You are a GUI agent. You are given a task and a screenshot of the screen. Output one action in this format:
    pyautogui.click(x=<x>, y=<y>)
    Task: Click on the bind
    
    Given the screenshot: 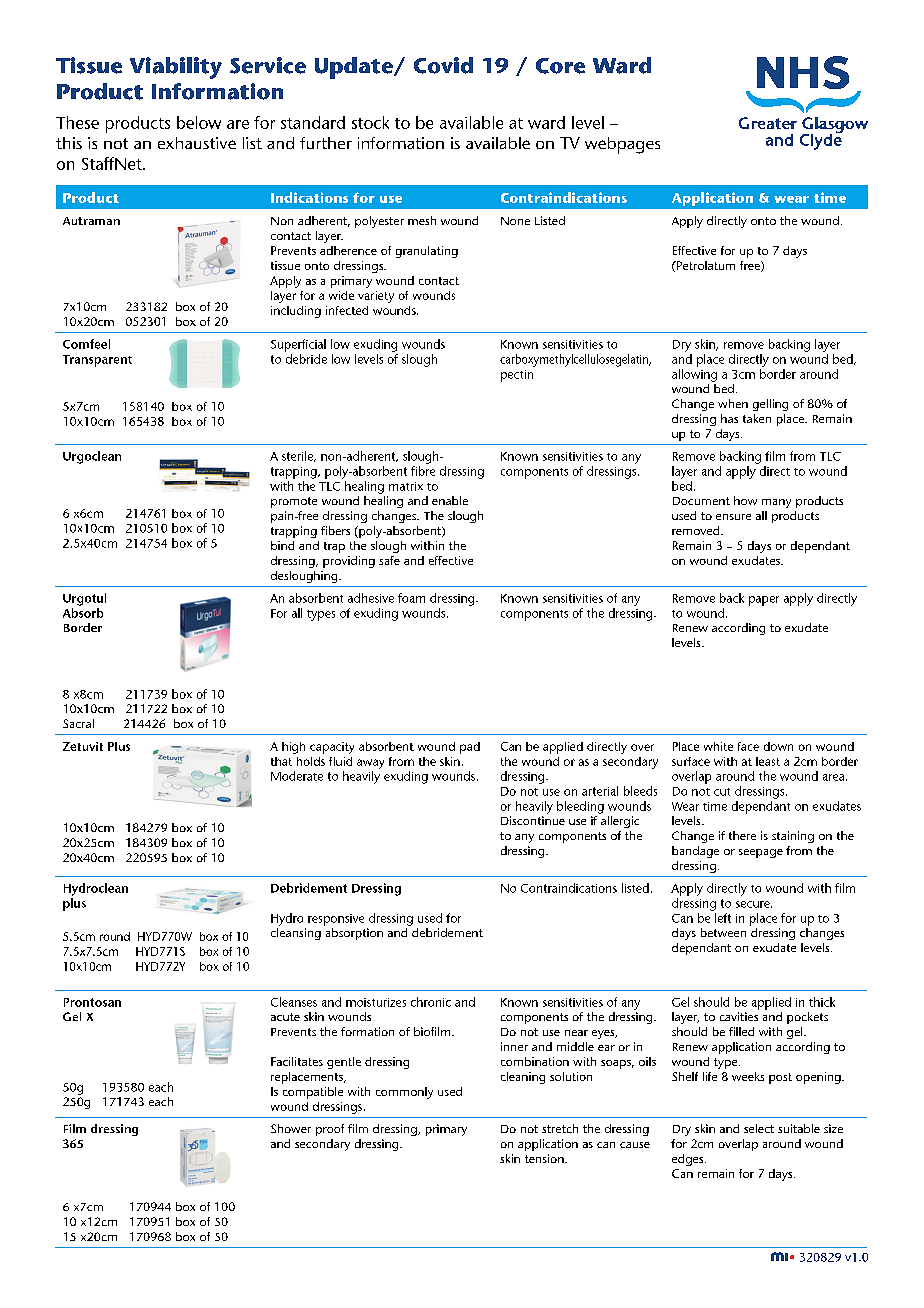 What is the action you would take?
    pyautogui.click(x=282, y=545)
